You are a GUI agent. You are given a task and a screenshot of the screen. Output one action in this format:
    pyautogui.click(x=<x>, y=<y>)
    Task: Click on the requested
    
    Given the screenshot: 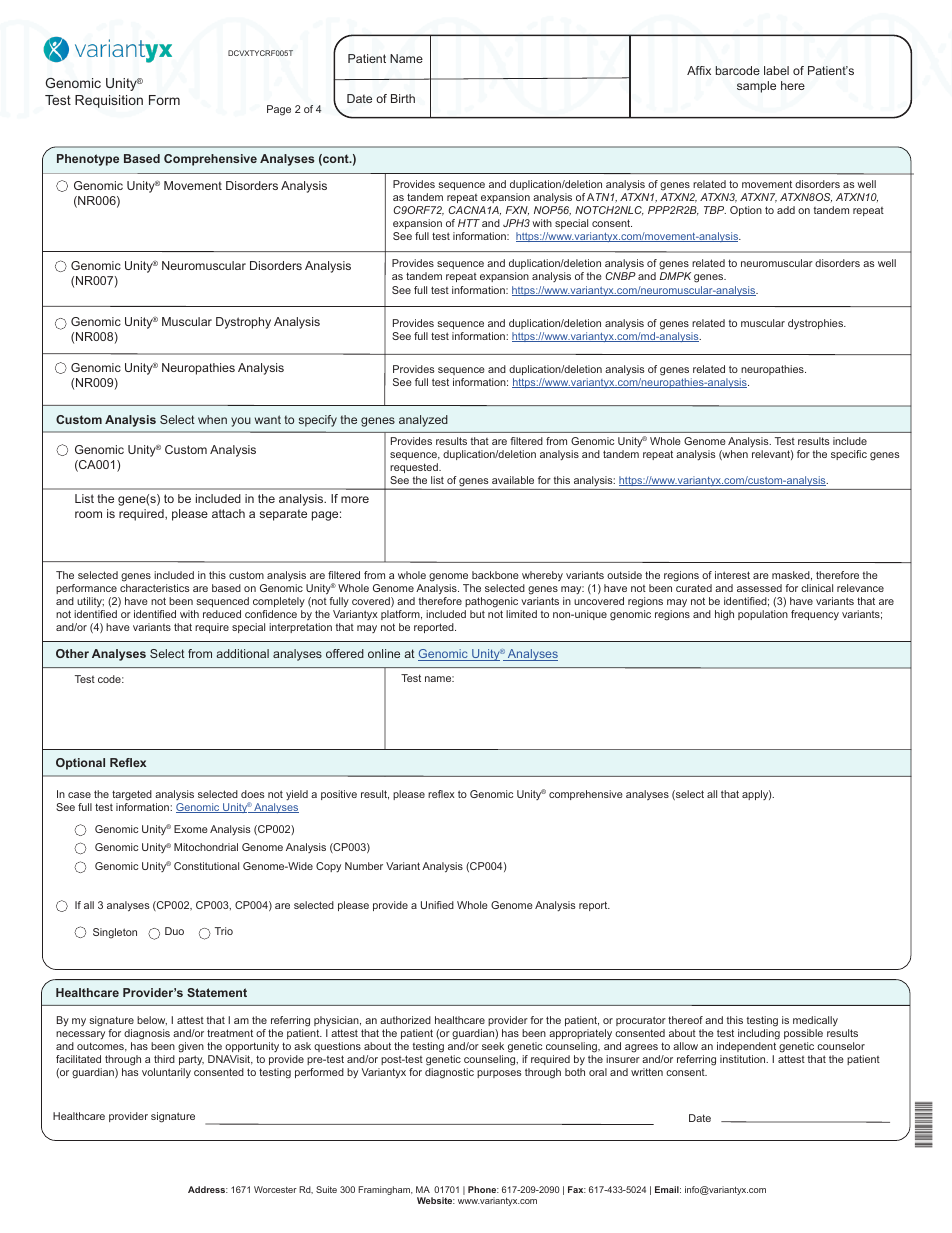 What is the action you would take?
    pyautogui.click(x=415, y=468)
